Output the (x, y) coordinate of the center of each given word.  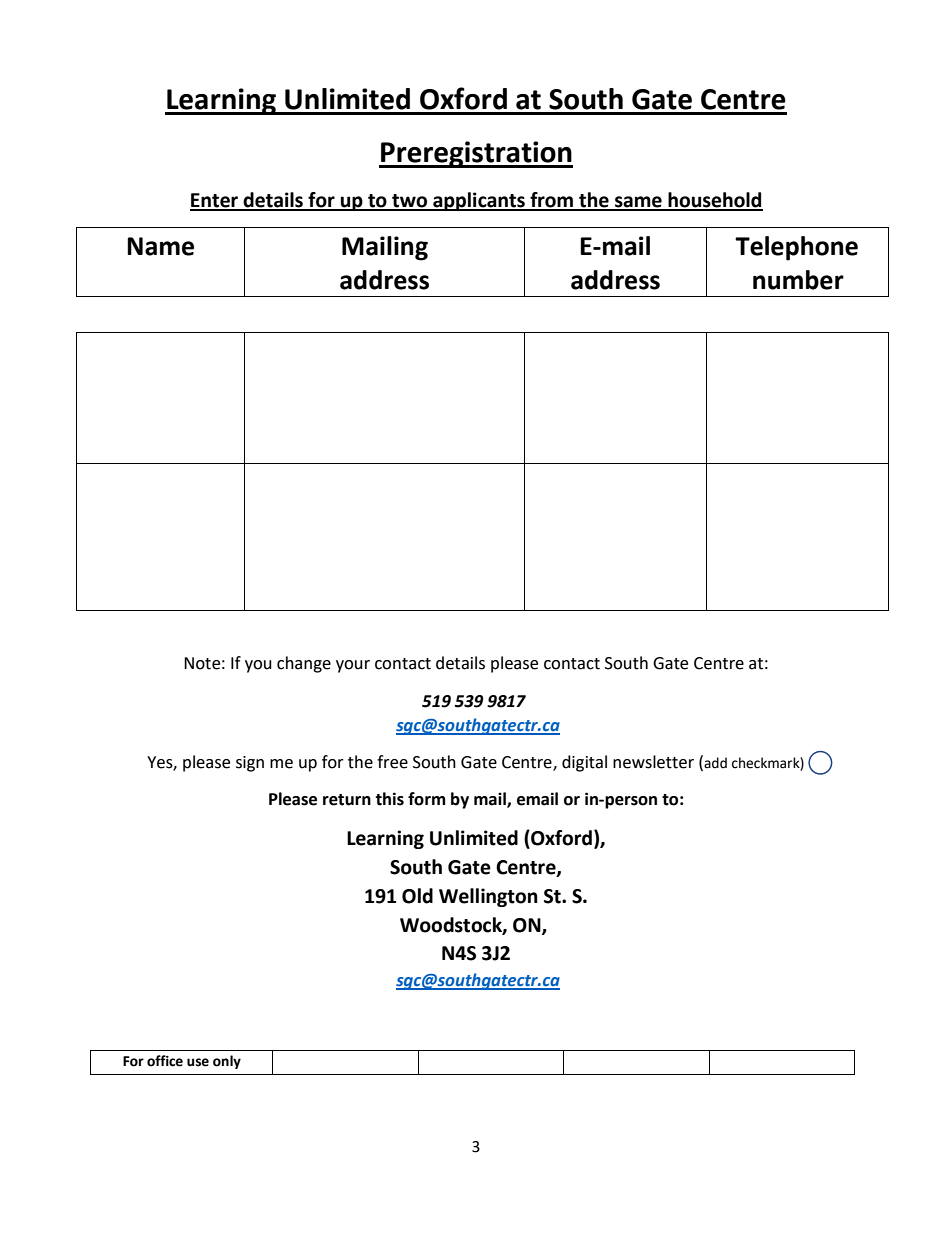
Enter (215, 201)
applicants (479, 201)
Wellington (488, 897)
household (714, 201)
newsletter (653, 762)
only (227, 1062)
